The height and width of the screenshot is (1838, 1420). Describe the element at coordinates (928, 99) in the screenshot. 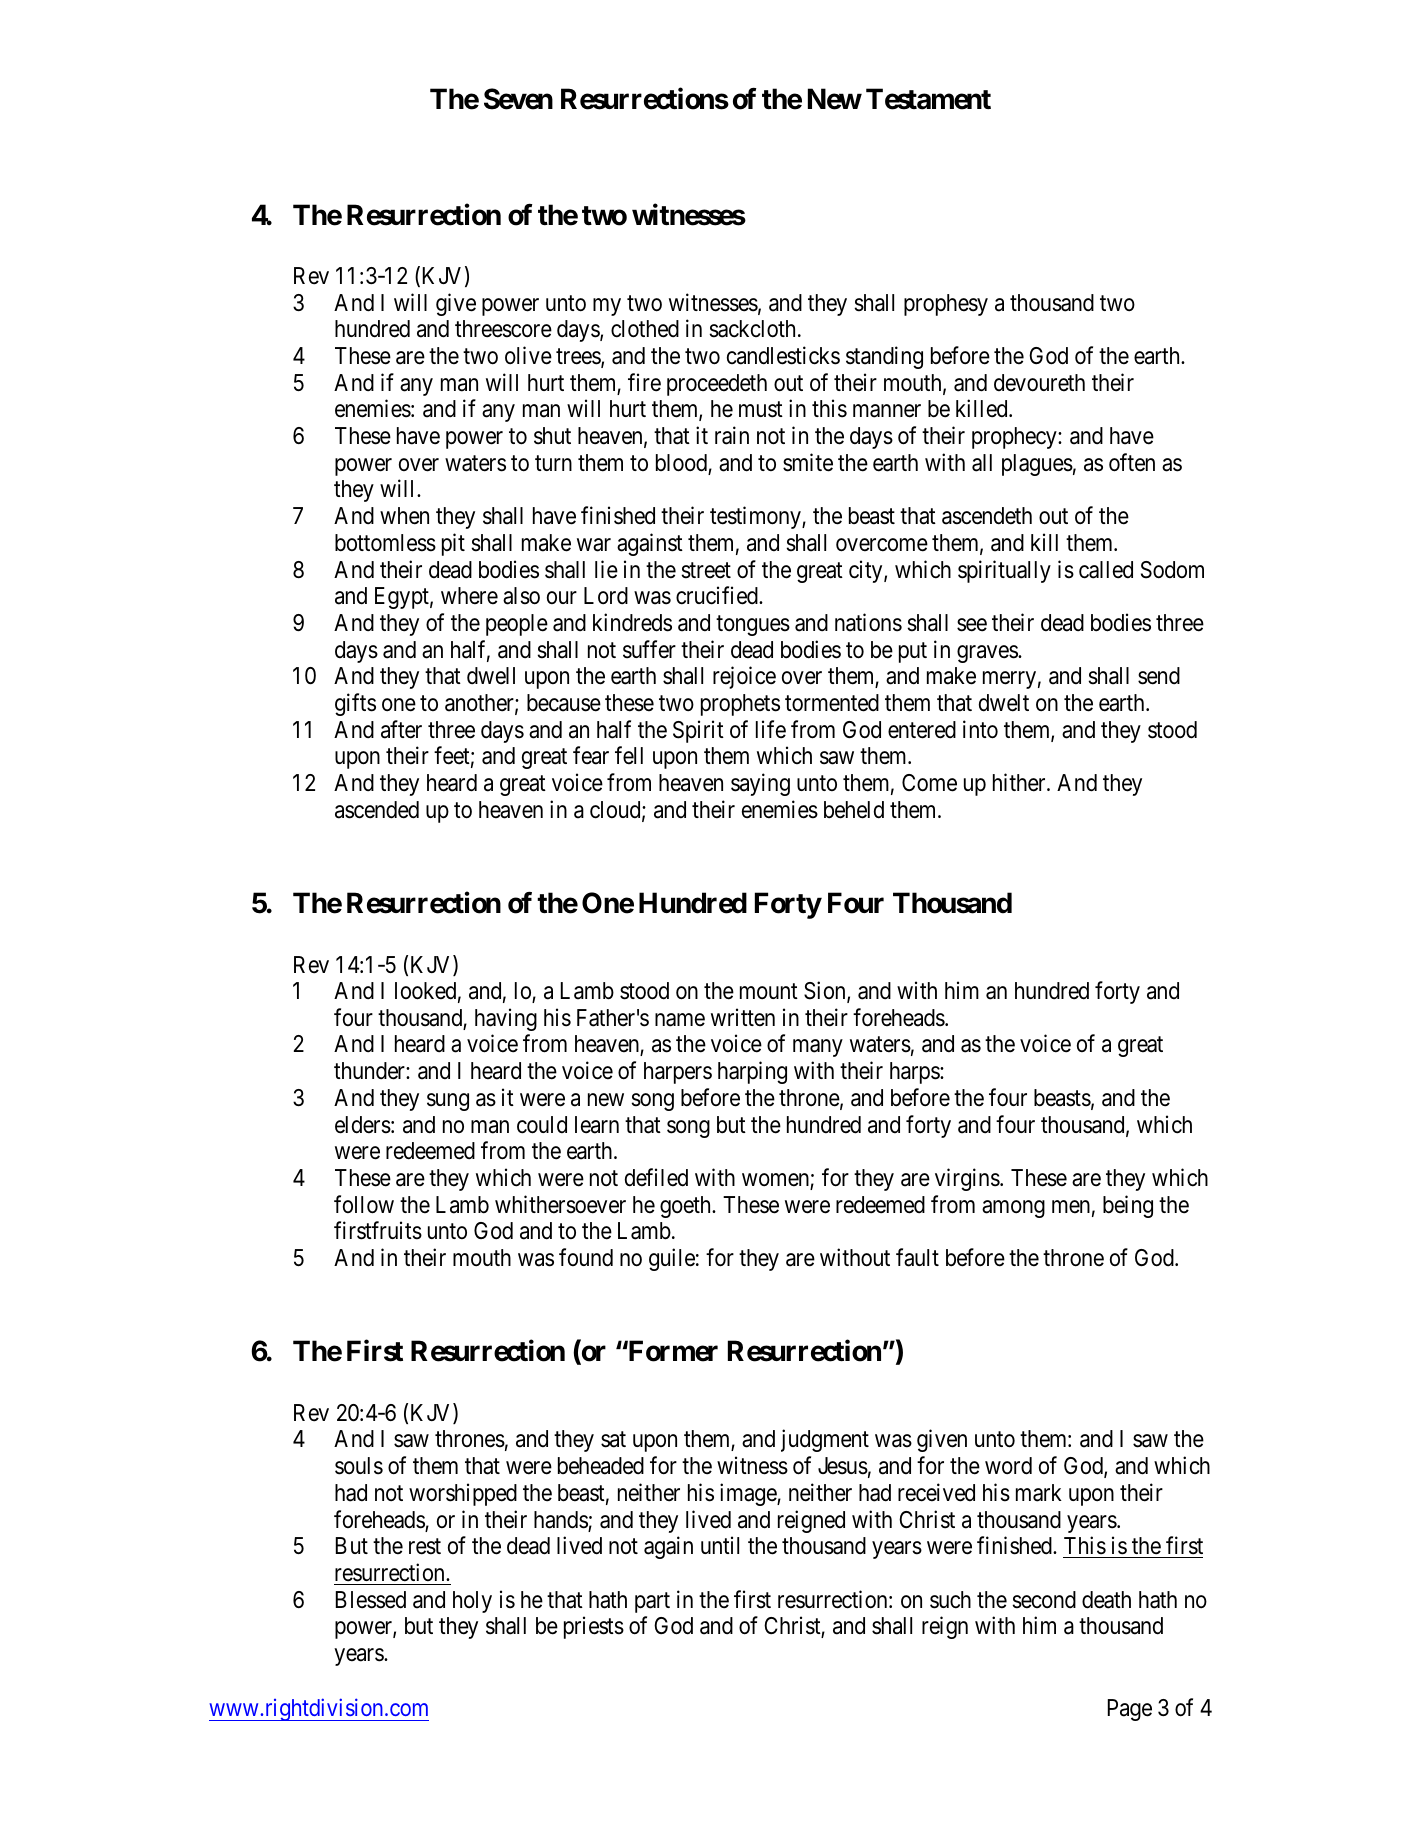

I see `Testament` at that location.
